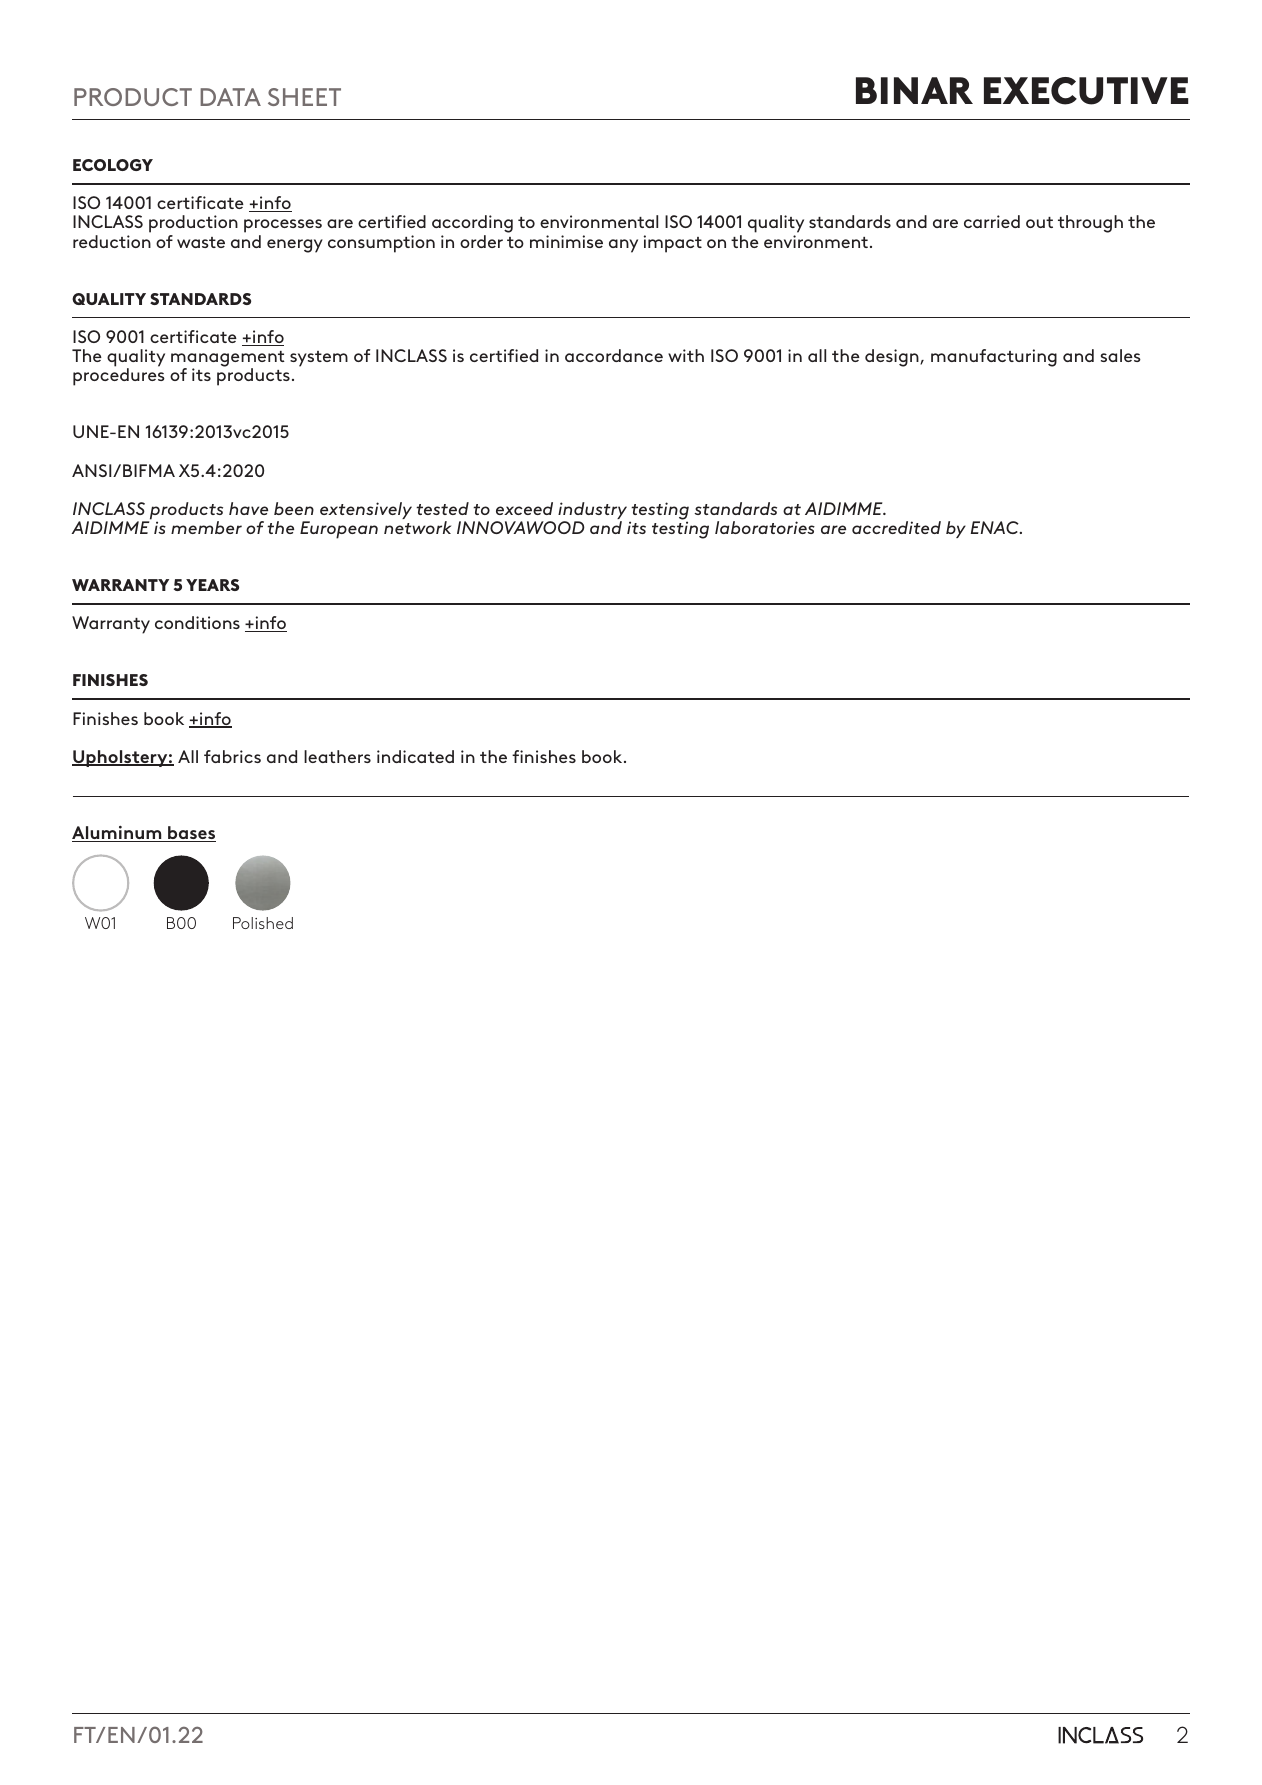 This screenshot has width=1262, height=1785. I want to click on conditions, so click(197, 622).
